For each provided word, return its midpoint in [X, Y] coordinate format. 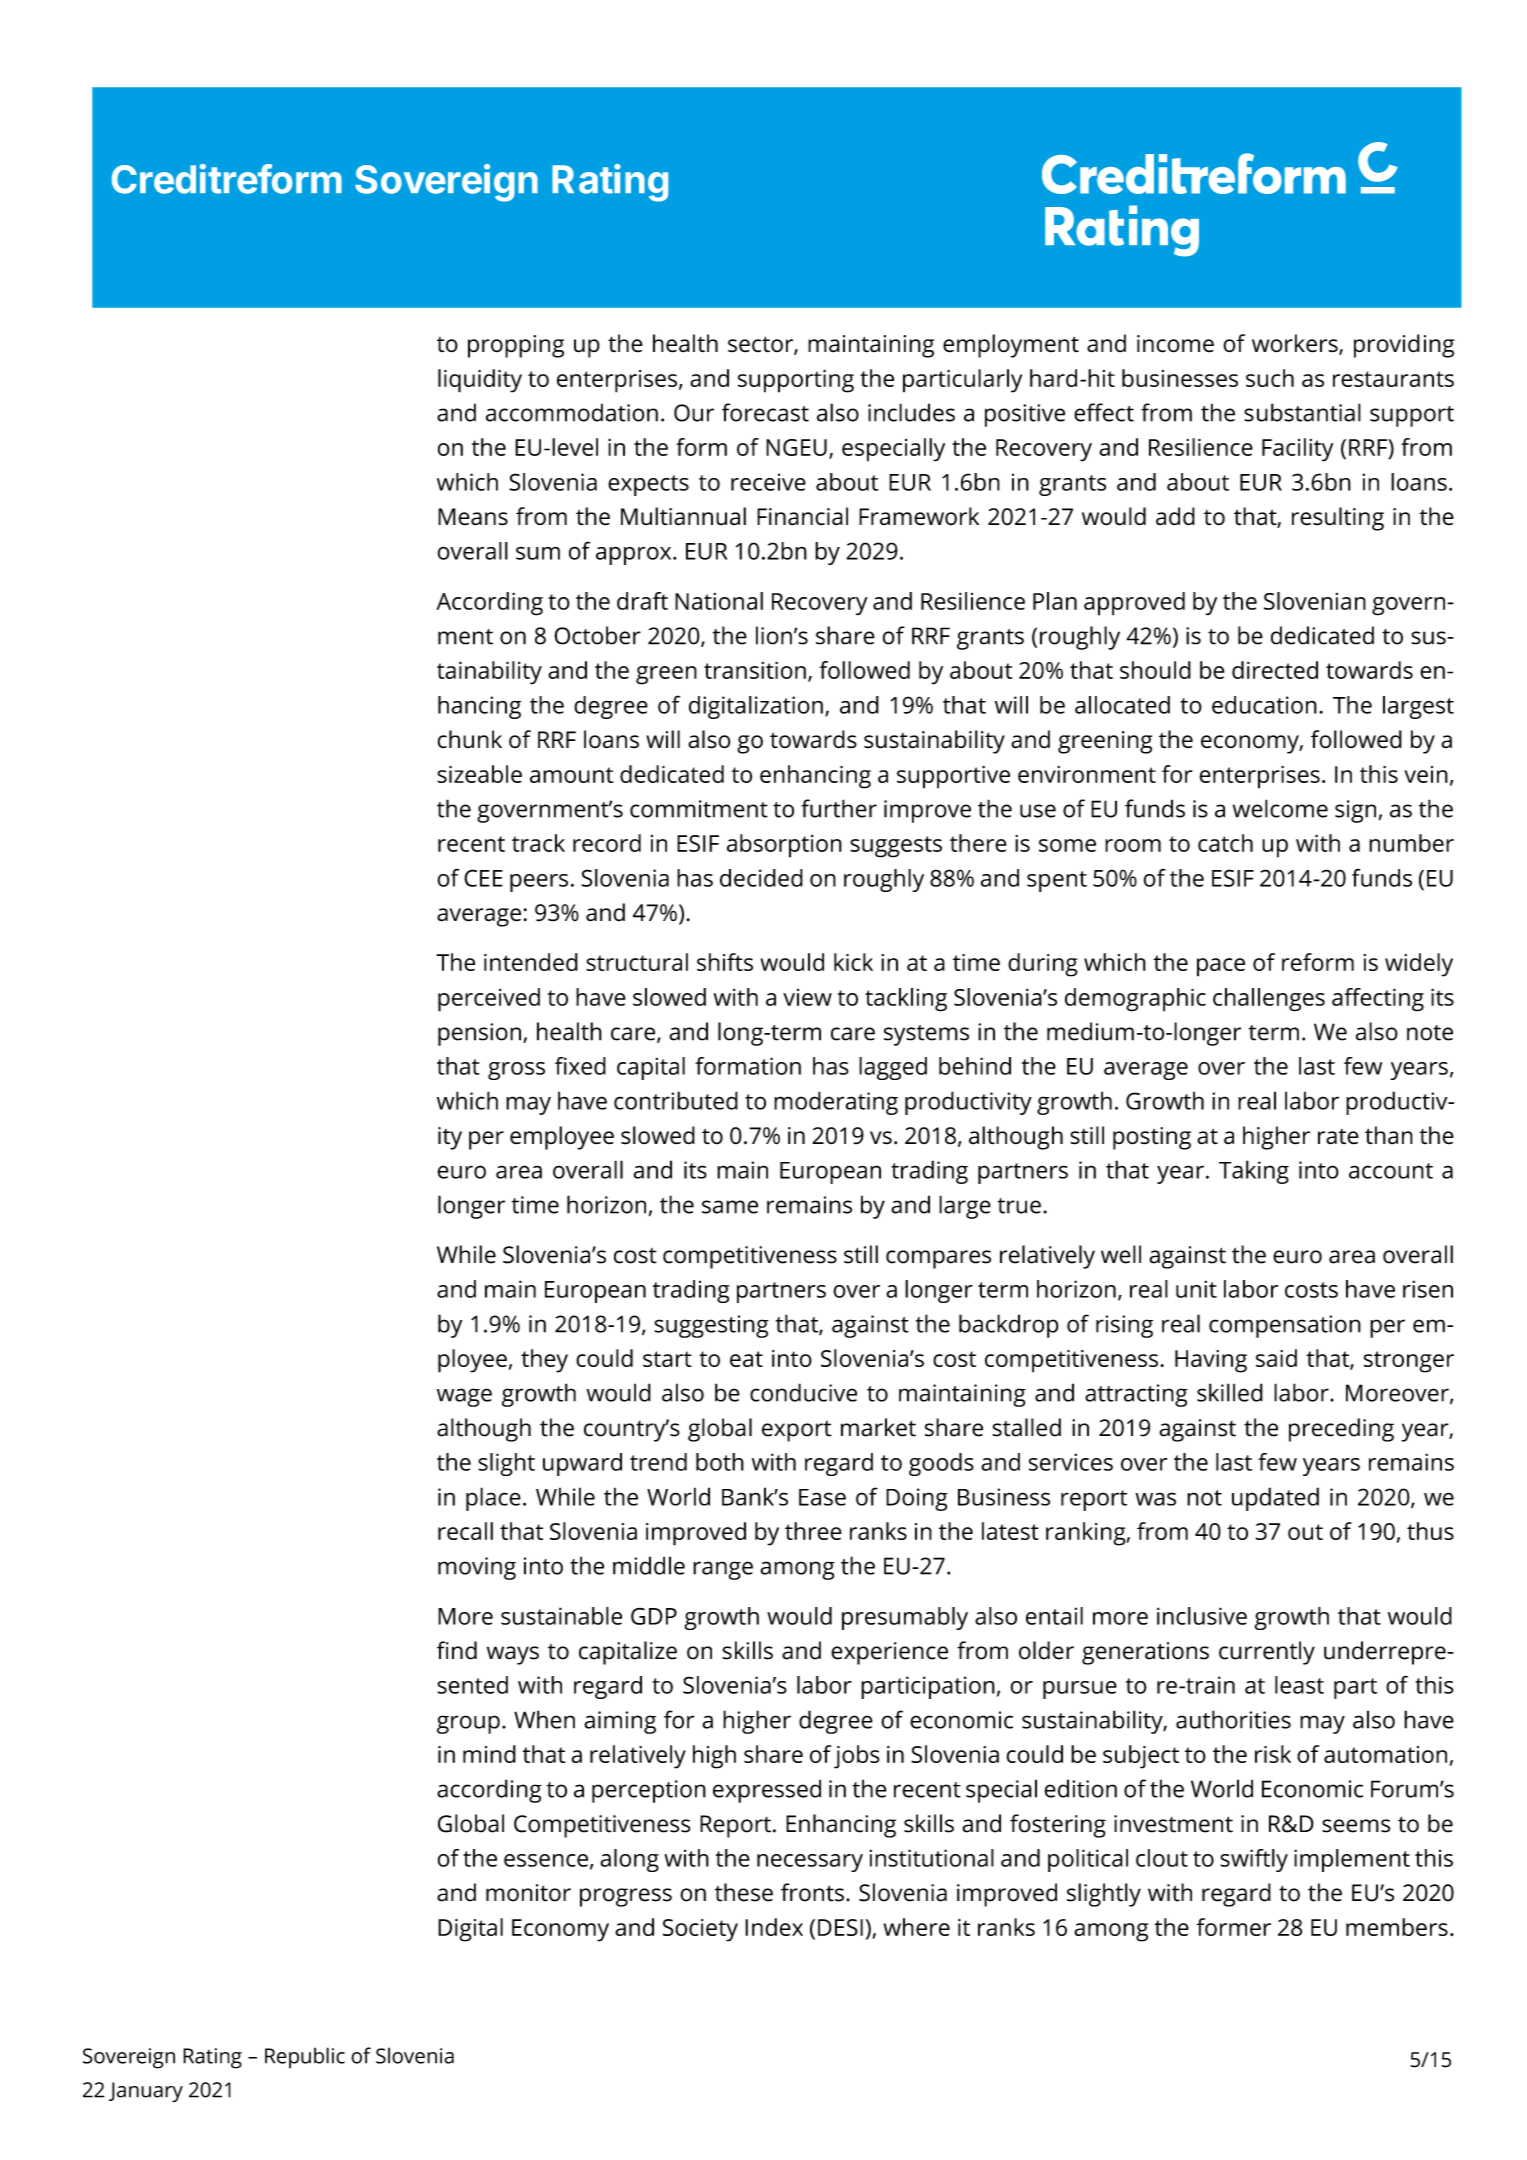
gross [516, 1071]
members [1397, 1927]
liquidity [480, 381]
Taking [1254, 1172]
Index [774, 1927]
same [730, 1207]
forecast [765, 412]
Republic [305, 2058]
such [1270, 378]
